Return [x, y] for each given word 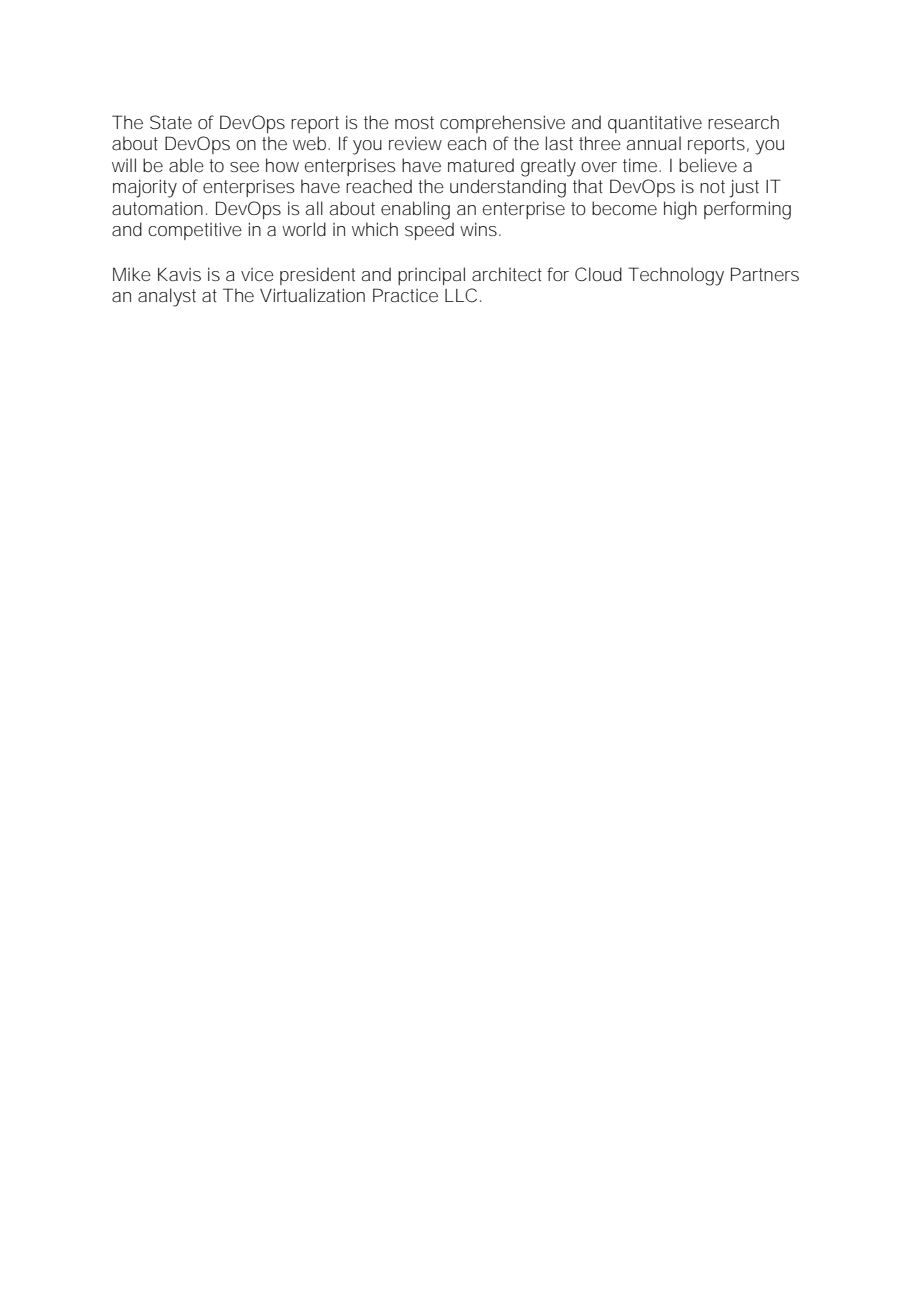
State [171, 122]
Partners [765, 274]
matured [481, 165]
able [186, 165]
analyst [167, 297]
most [414, 122]
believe [708, 165]
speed [429, 231]
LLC [461, 295]
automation [157, 208]
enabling [415, 210]
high [680, 210]
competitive [195, 231]
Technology [676, 276]
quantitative [655, 124]
